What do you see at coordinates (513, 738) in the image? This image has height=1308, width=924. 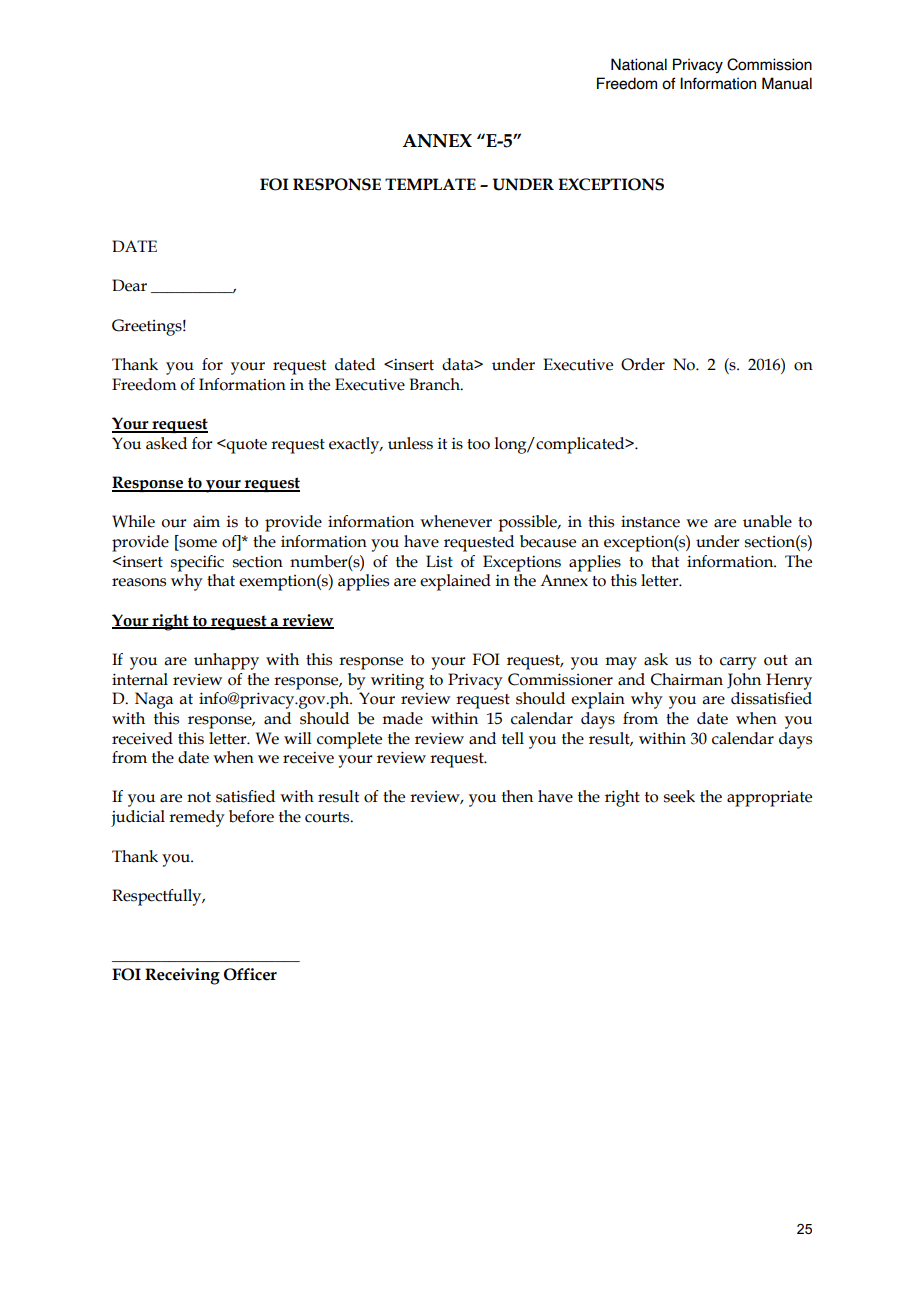 I see `tell` at bounding box center [513, 738].
